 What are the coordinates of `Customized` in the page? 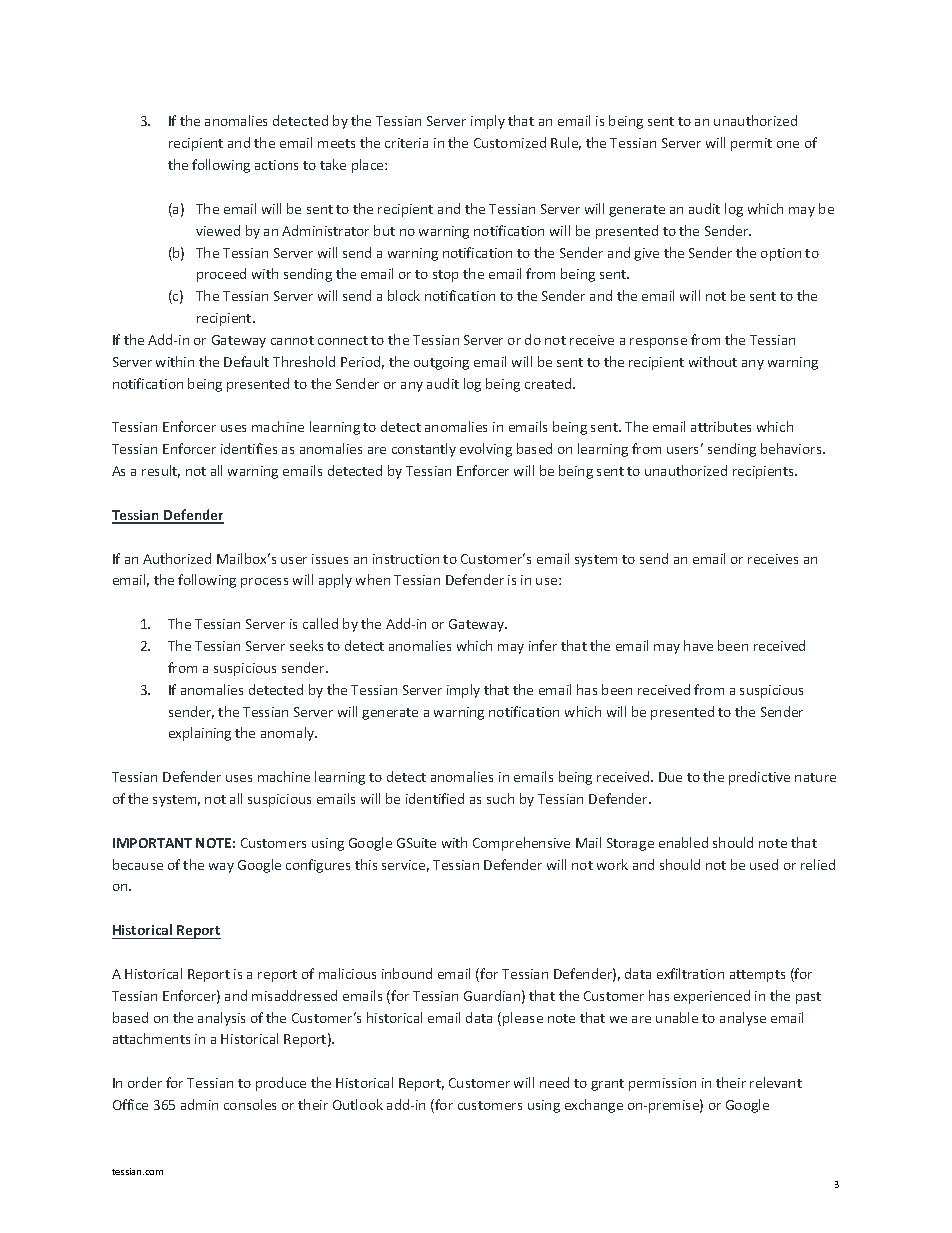 It's located at (510, 142).
